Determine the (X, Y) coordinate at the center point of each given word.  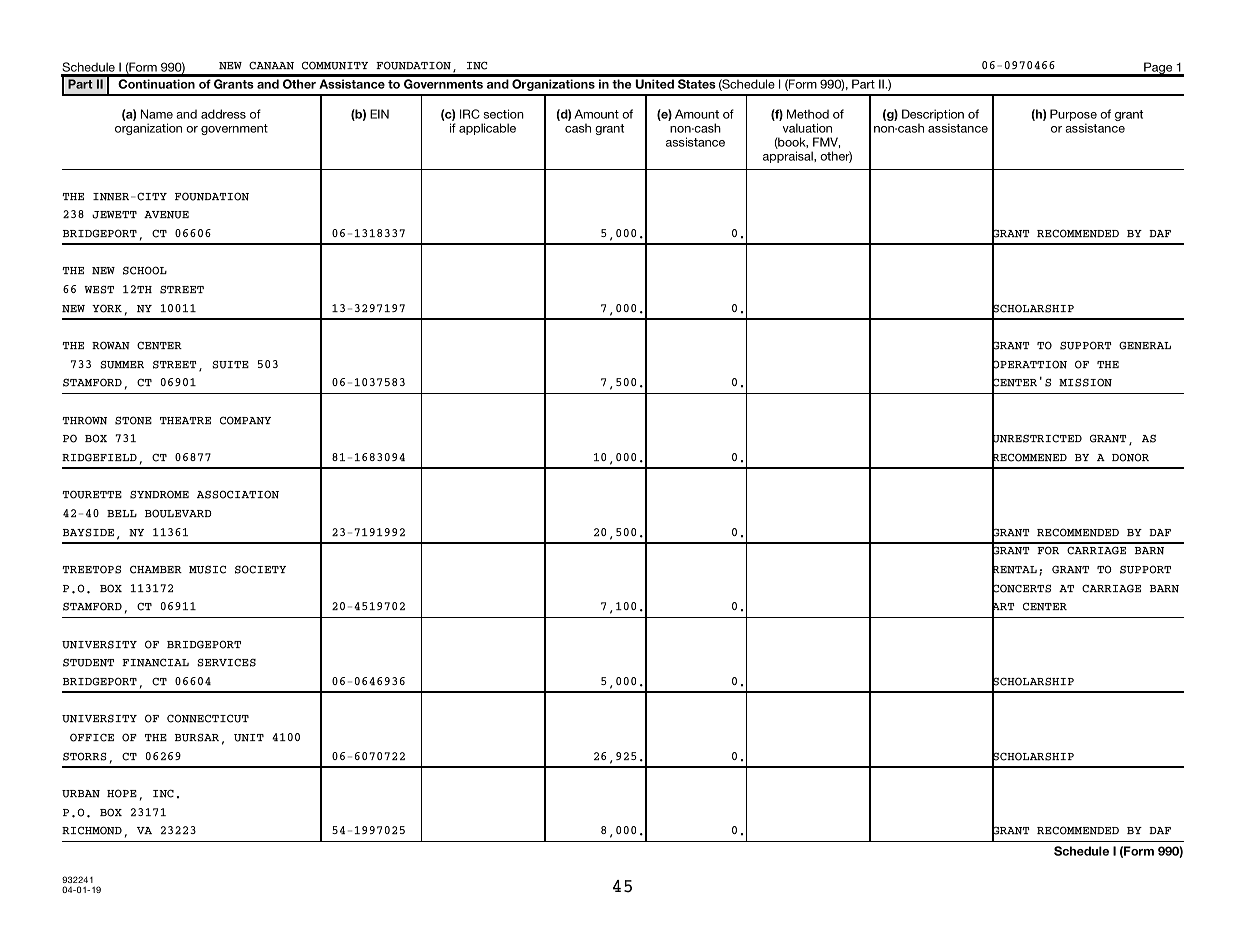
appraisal (789, 157)
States (697, 84)
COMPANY (245, 420)
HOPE (122, 793)
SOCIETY (260, 569)
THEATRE (185, 420)
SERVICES (226, 662)
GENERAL (1145, 345)
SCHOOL (145, 270)
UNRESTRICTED (1037, 439)
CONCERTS (1021, 588)
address (223, 114)
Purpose (1073, 116)
